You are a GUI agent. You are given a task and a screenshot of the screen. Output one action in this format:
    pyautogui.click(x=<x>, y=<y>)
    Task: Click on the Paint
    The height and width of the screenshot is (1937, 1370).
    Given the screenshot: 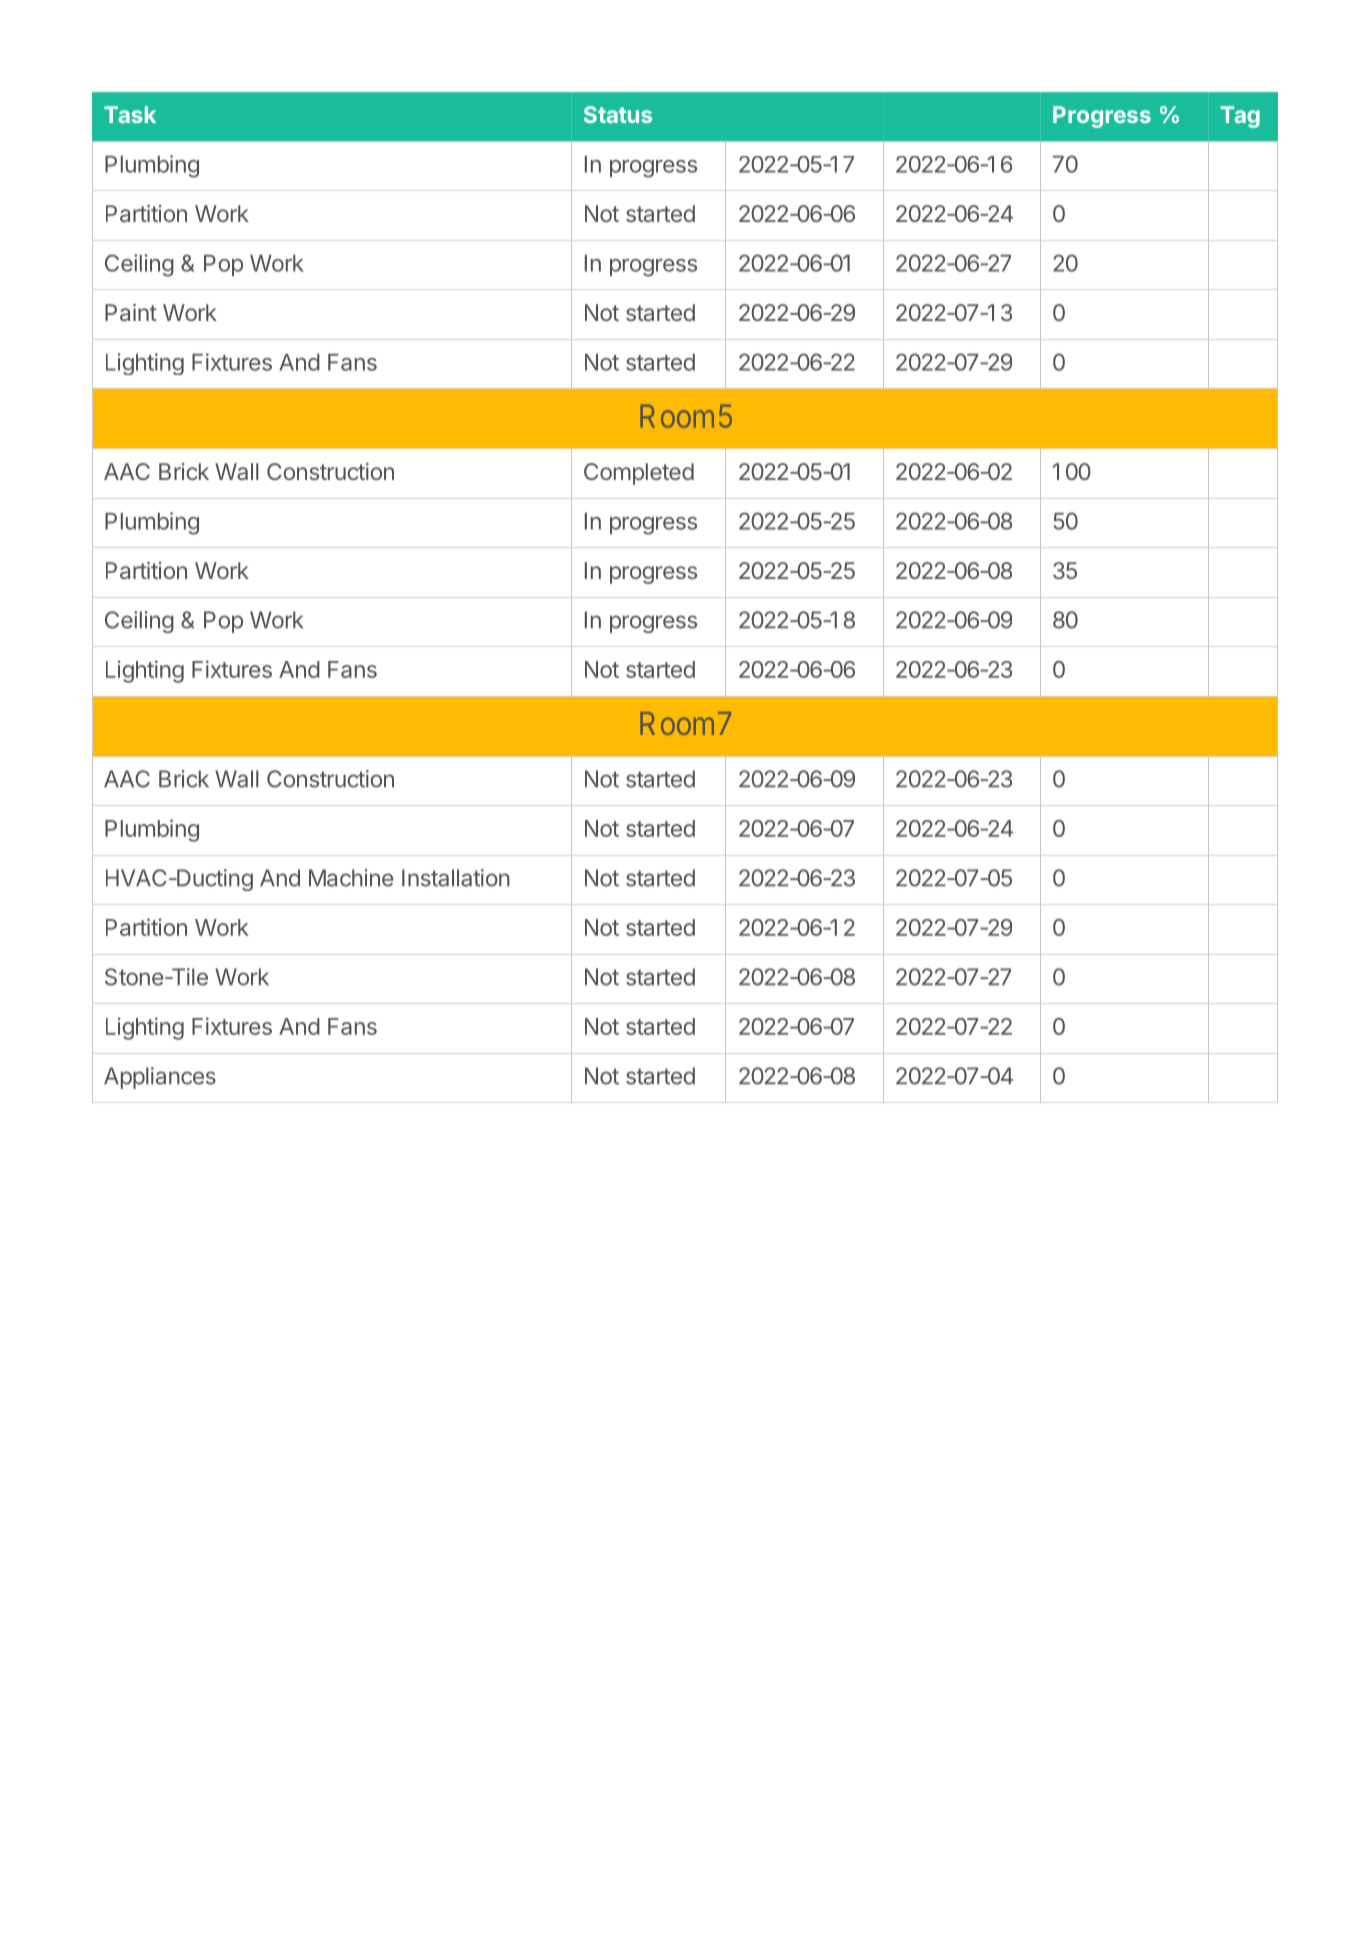 What is the action you would take?
    pyautogui.click(x=131, y=312)
